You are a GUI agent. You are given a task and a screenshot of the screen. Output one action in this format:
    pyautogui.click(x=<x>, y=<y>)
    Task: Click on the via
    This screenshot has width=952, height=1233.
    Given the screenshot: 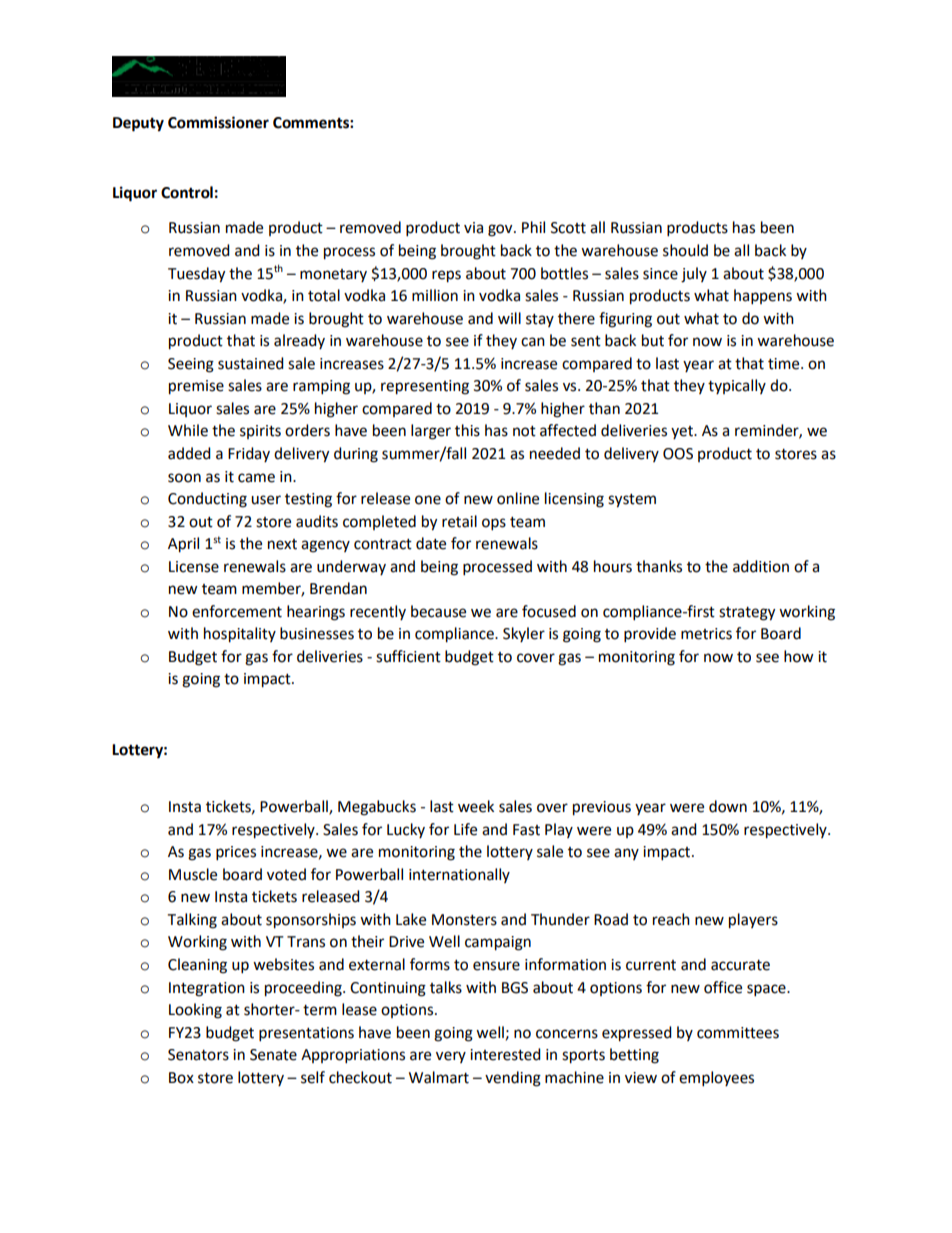 What is the action you would take?
    pyautogui.click(x=473, y=228)
